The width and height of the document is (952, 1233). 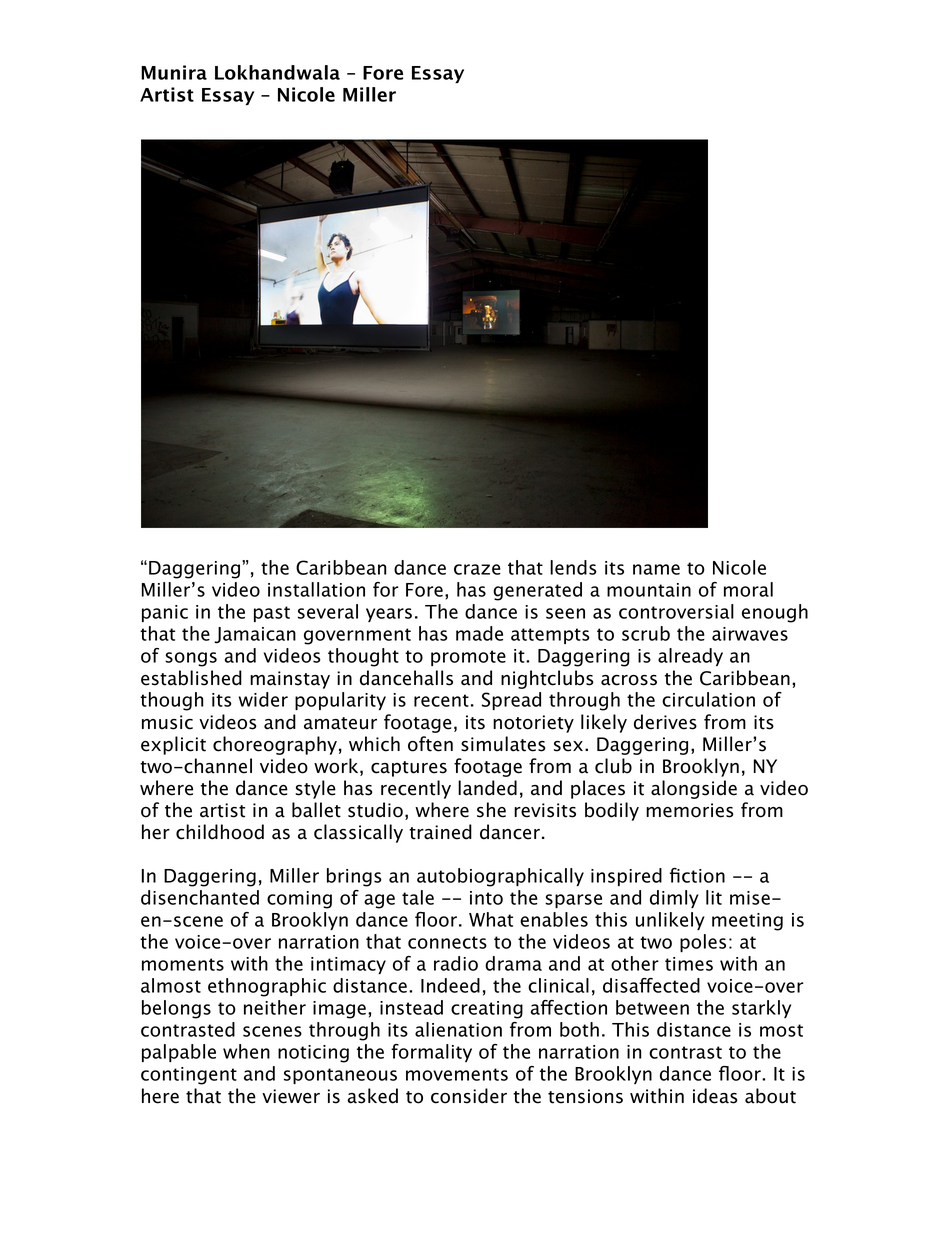 I want to click on craze, so click(x=477, y=569).
